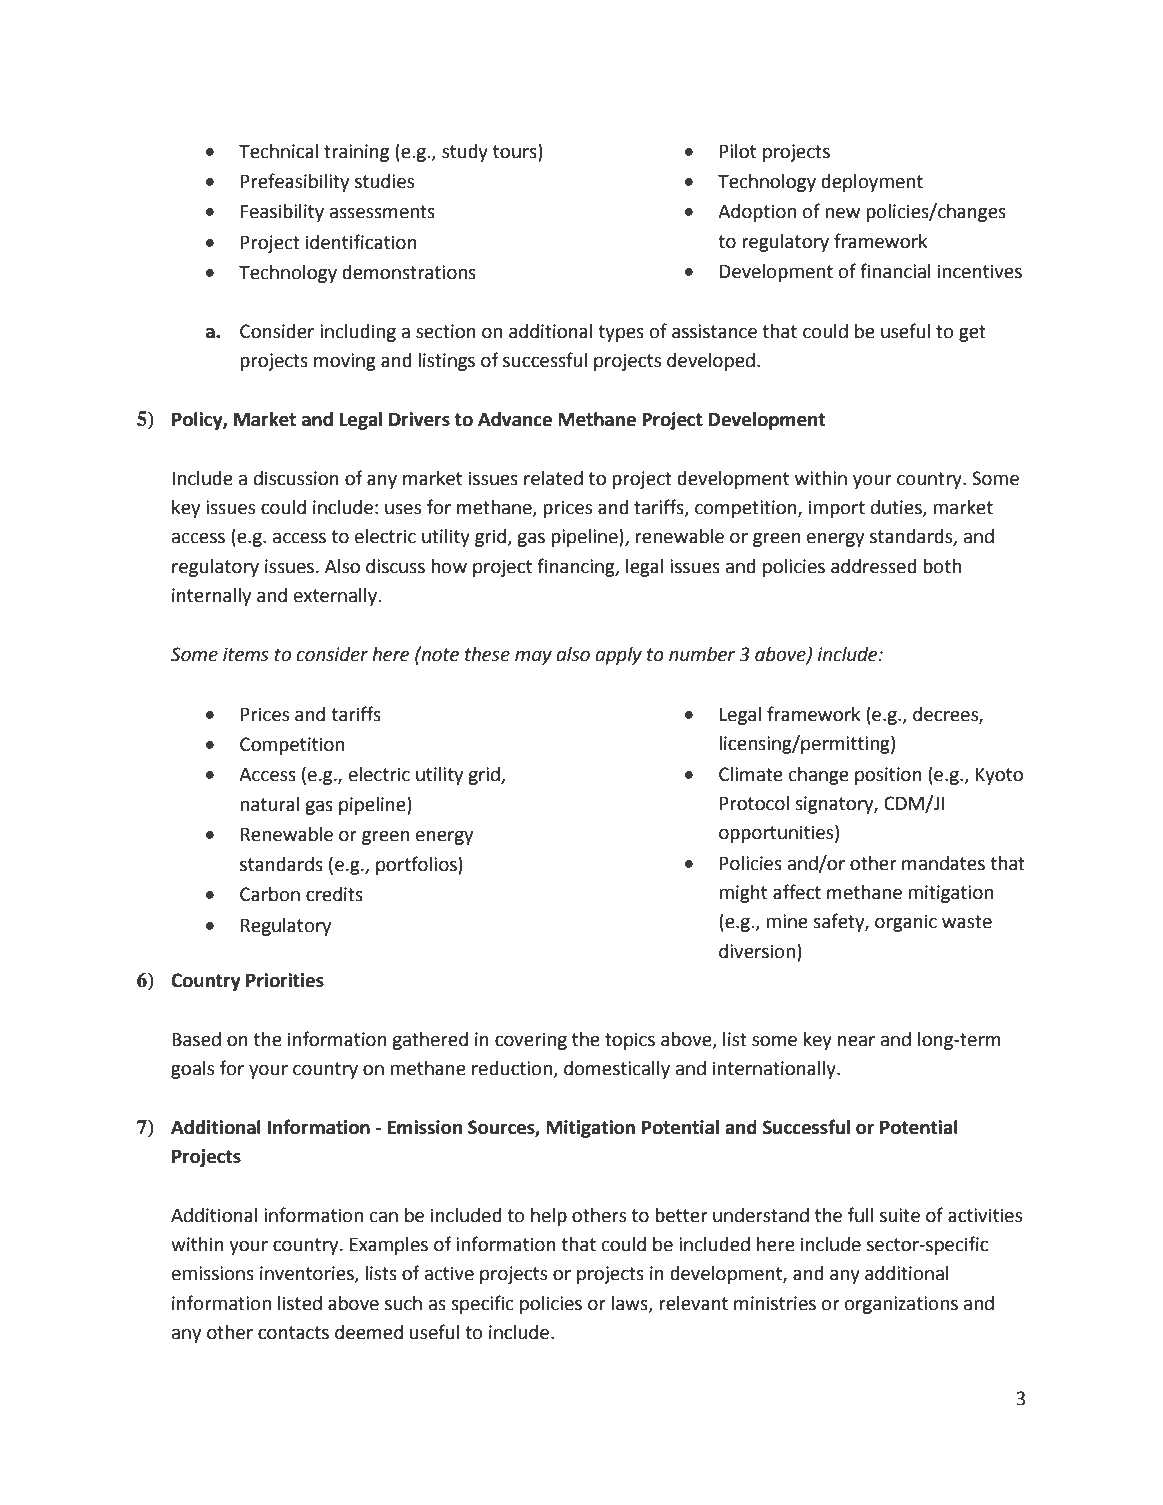 Image resolution: width=1163 pixels, height=1505 pixels. I want to click on apply, so click(618, 656).
